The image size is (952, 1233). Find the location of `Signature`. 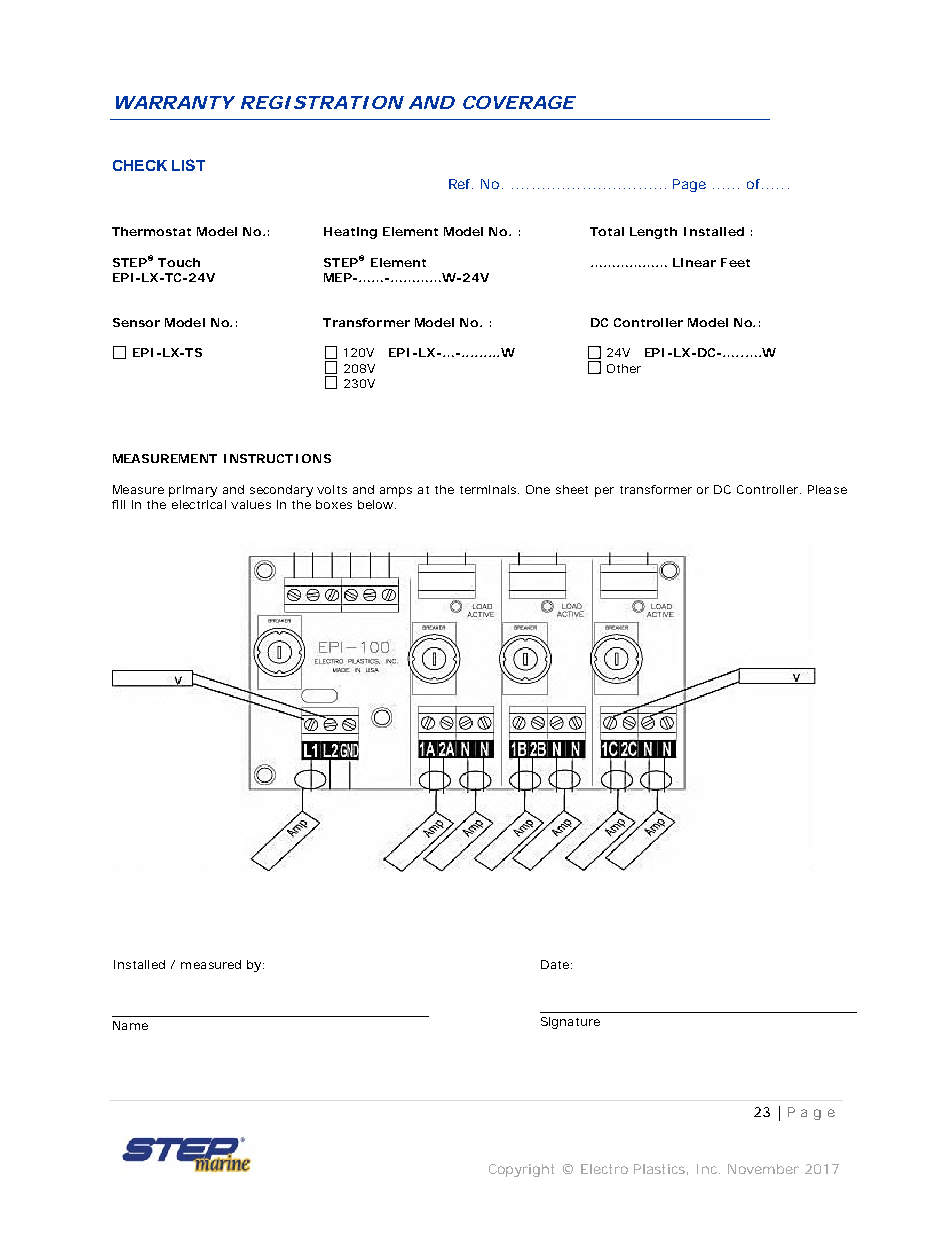

Signature is located at coordinates (570, 1023).
